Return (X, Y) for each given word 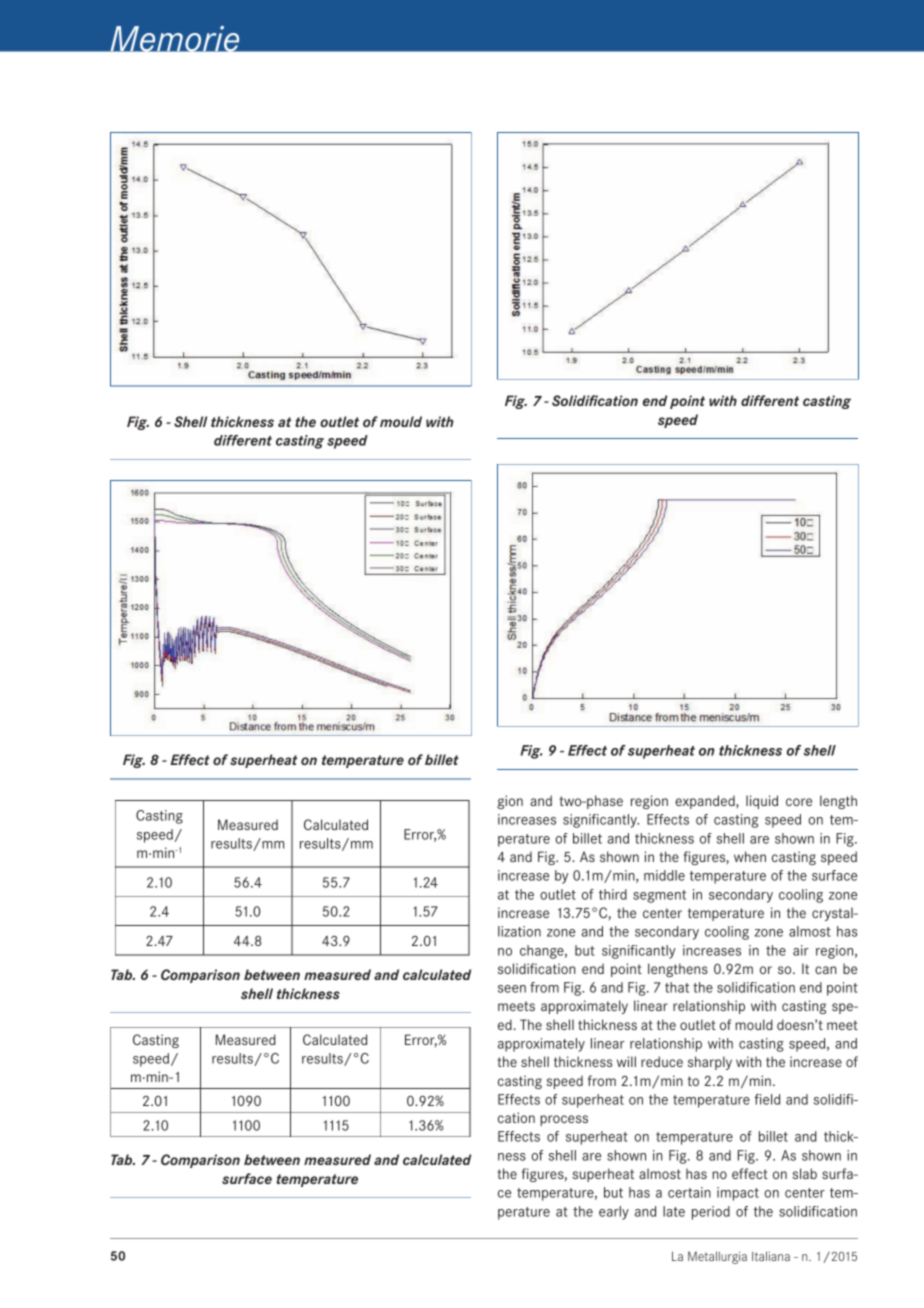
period (711, 1213)
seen (512, 989)
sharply (710, 1063)
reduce (662, 1061)
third (613, 894)
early (614, 1213)
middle (664, 875)
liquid (762, 802)
